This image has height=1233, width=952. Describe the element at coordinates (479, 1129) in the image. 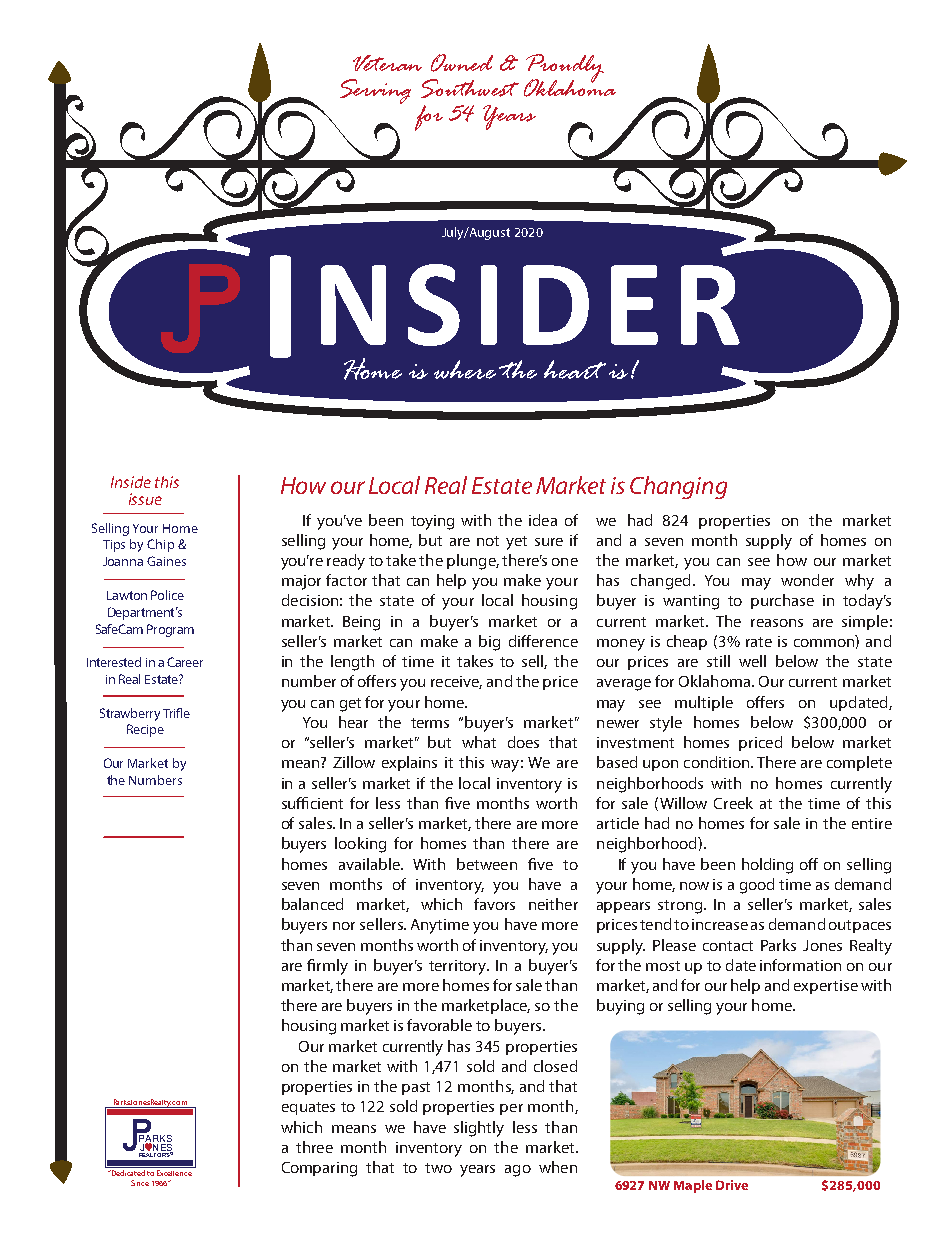

I see `slightly` at that location.
